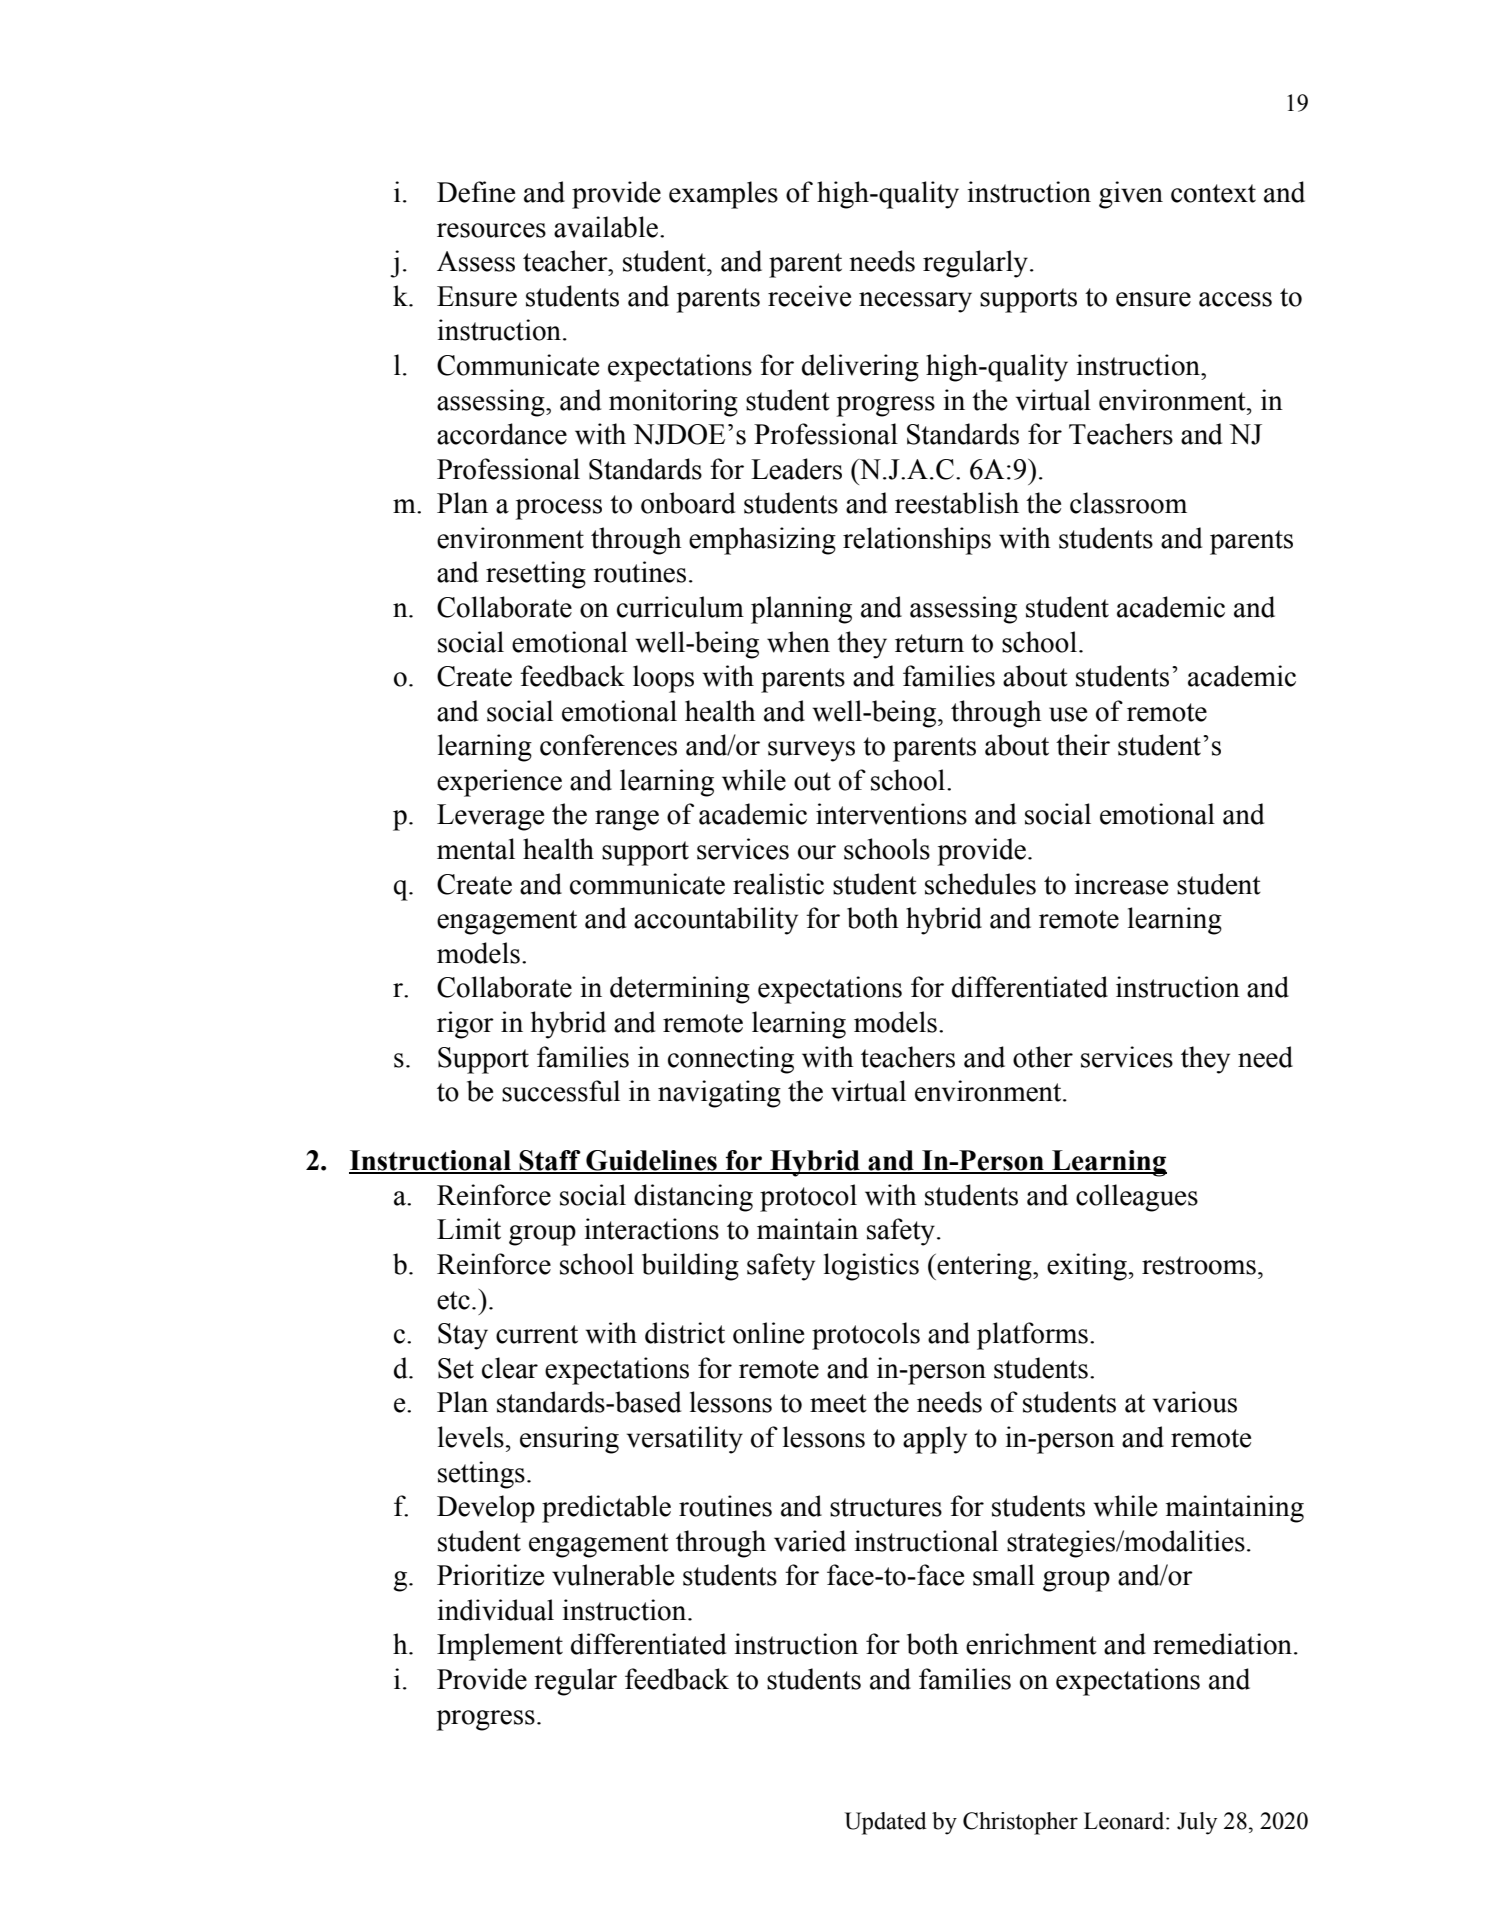  I want to click on resources, so click(491, 230).
